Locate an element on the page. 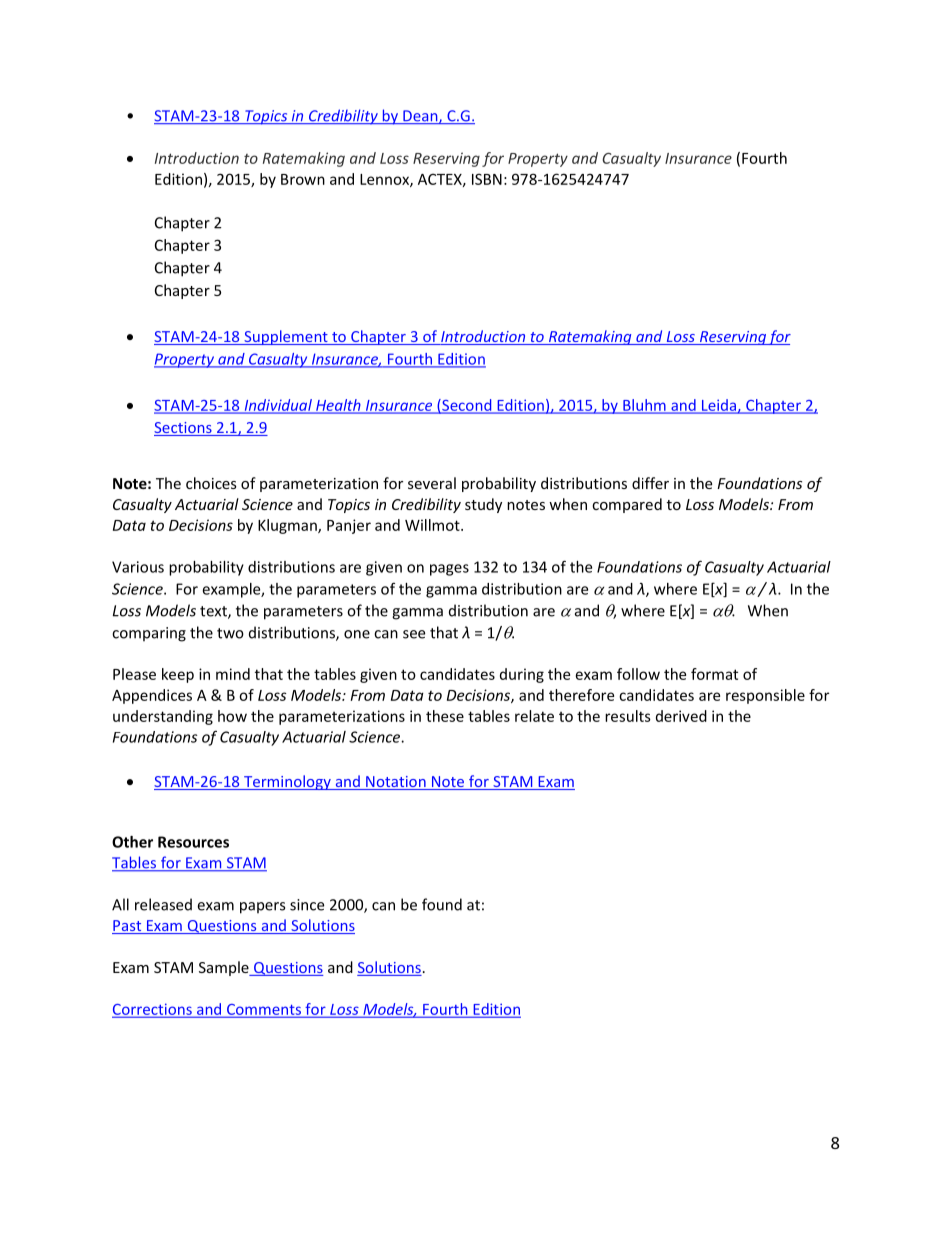 The image size is (952, 1233). how is located at coordinates (232, 716).
